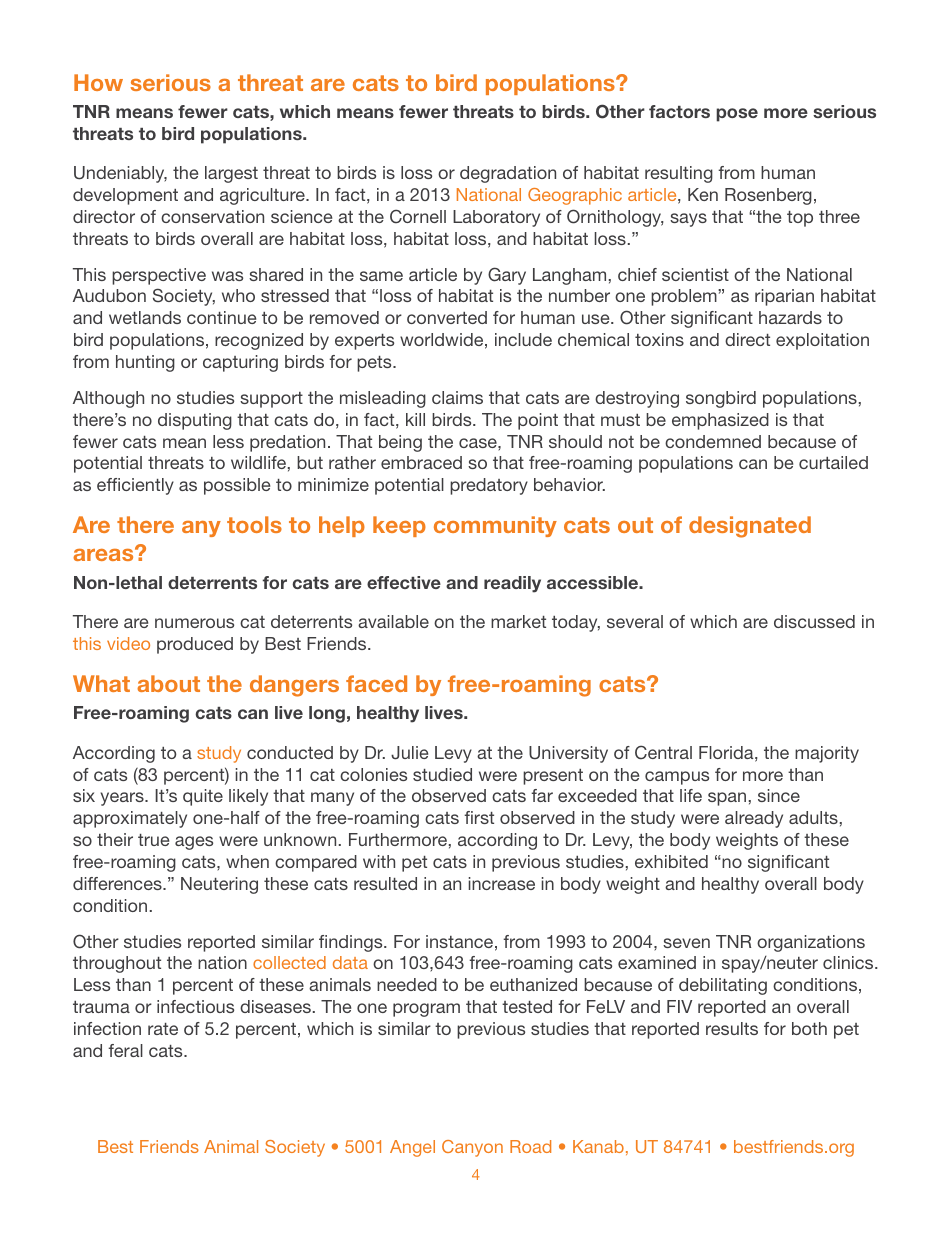  Describe the element at coordinates (732, 1028) in the screenshot. I see `results` at that location.
